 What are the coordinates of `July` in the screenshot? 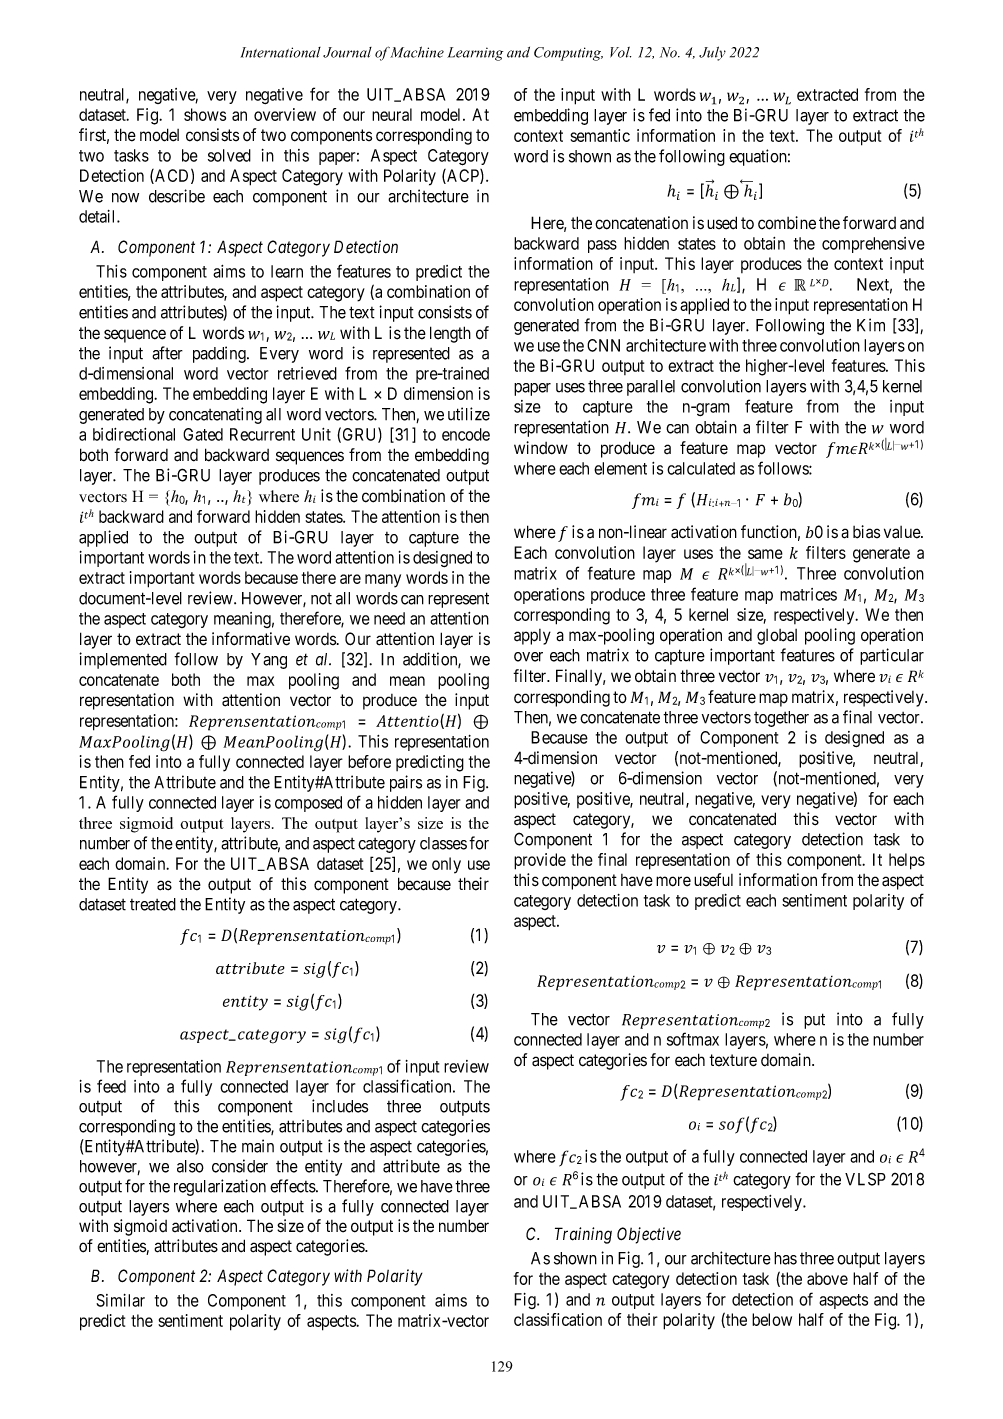 It's located at (712, 53).
